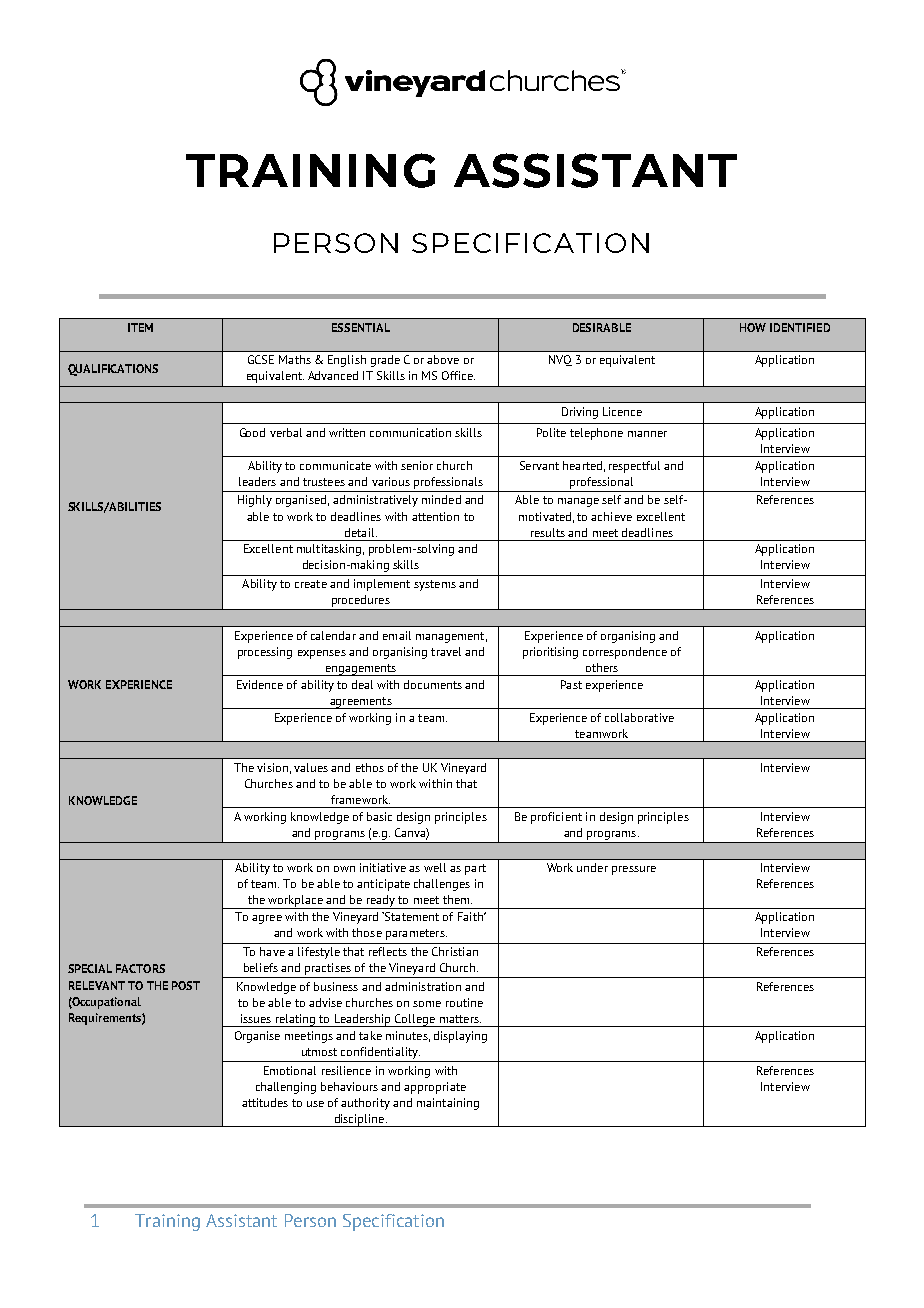 The height and width of the image is (1308, 924). What do you see at coordinates (433, 684) in the image?
I see `documents` at bounding box center [433, 684].
